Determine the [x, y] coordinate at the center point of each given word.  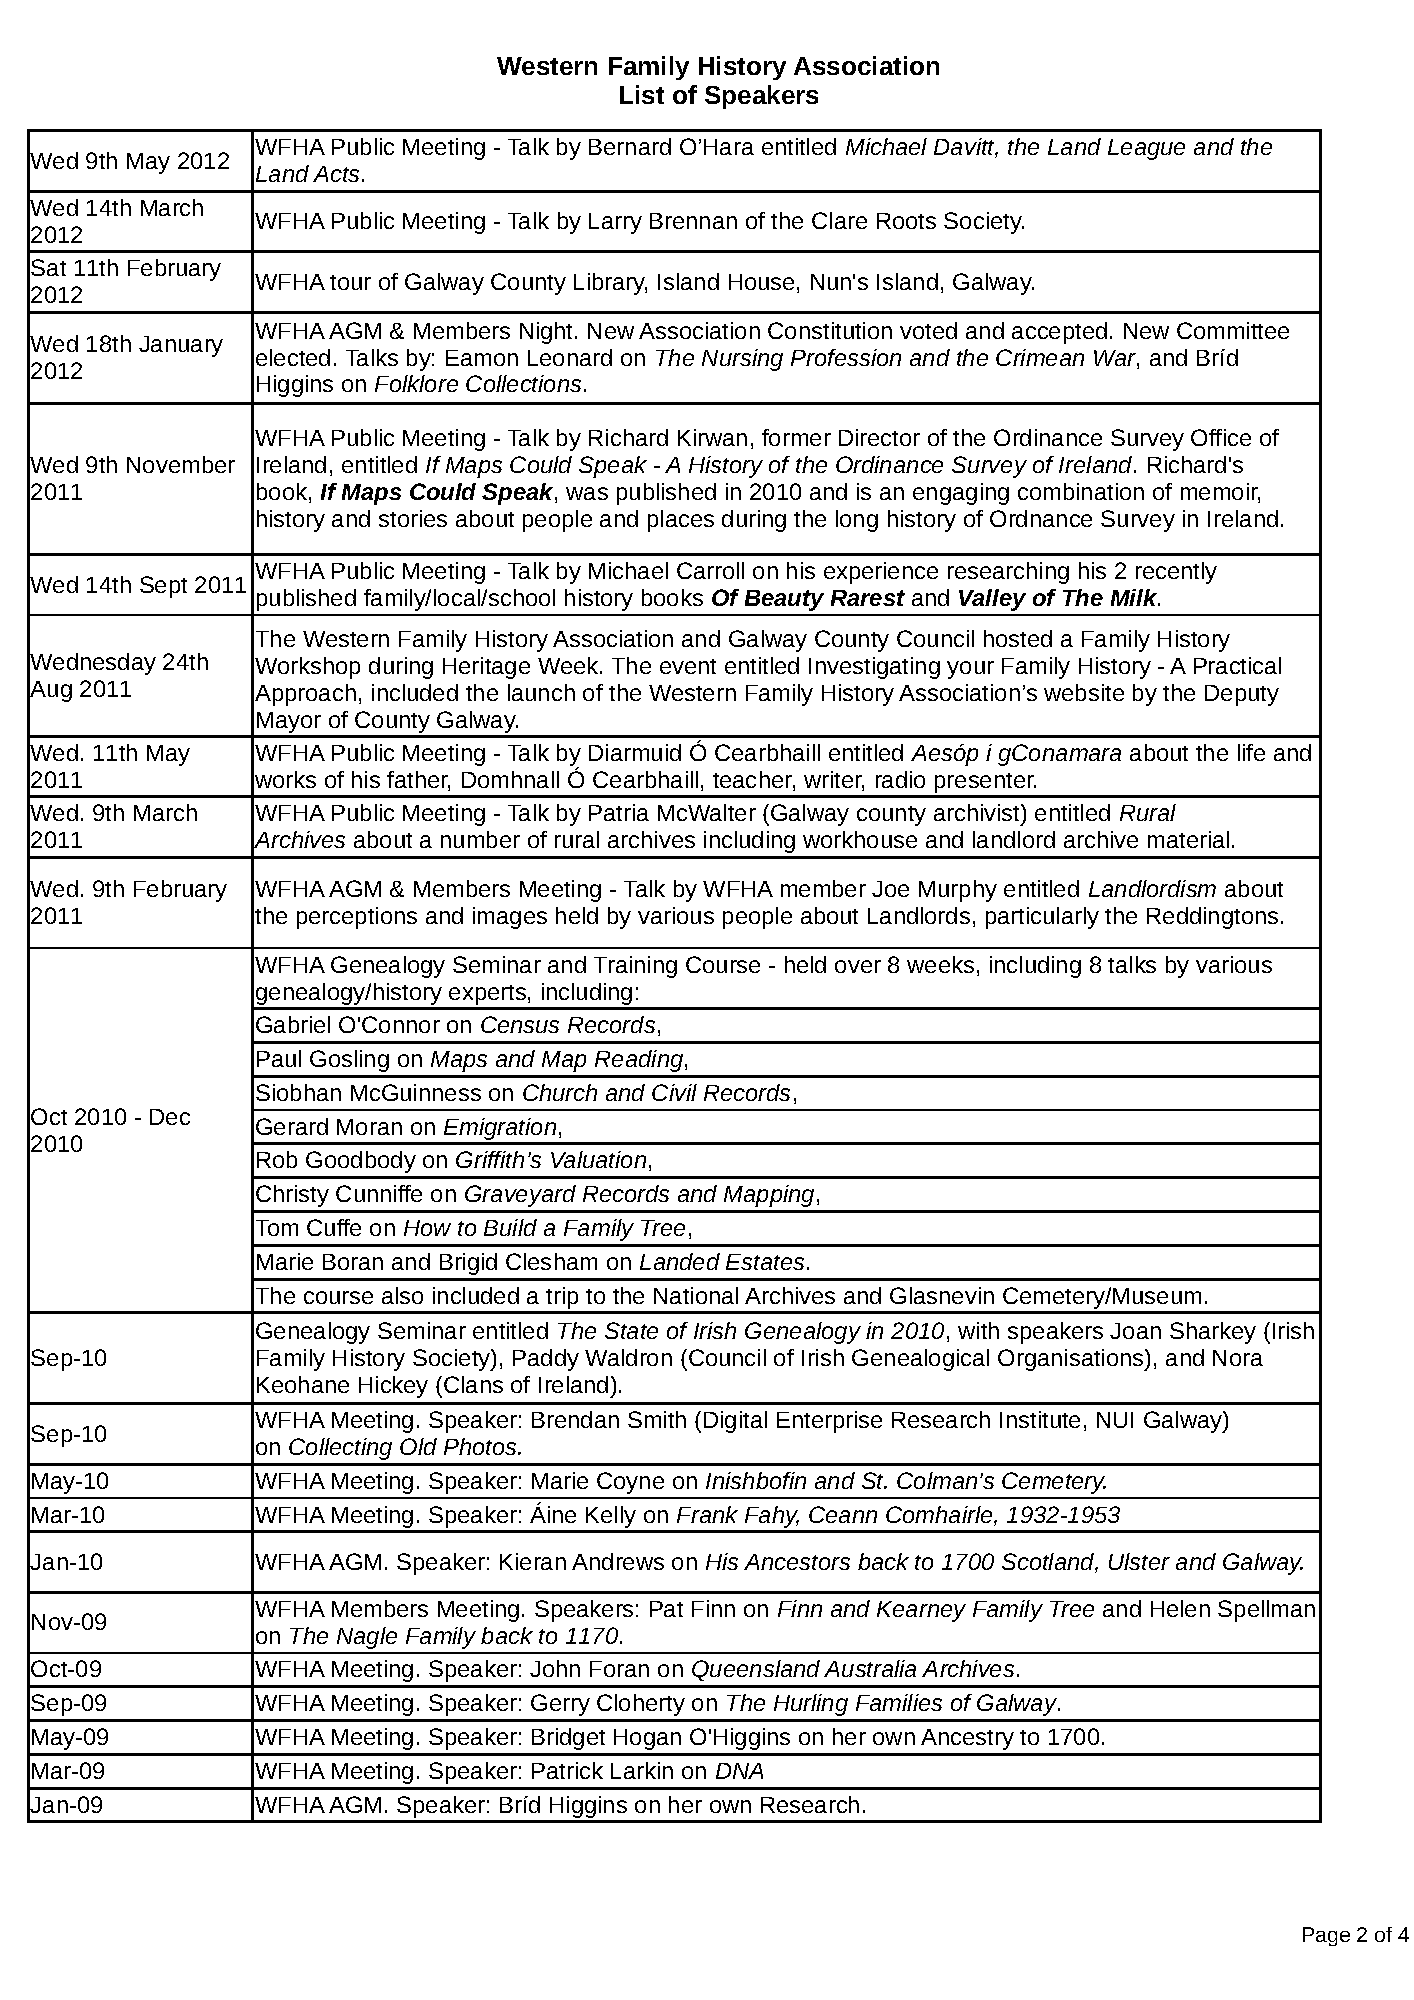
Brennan [693, 221]
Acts [336, 174]
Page [1326, 1936]
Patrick [567, 1770]
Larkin [642, 1770]
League [1146, 149]
